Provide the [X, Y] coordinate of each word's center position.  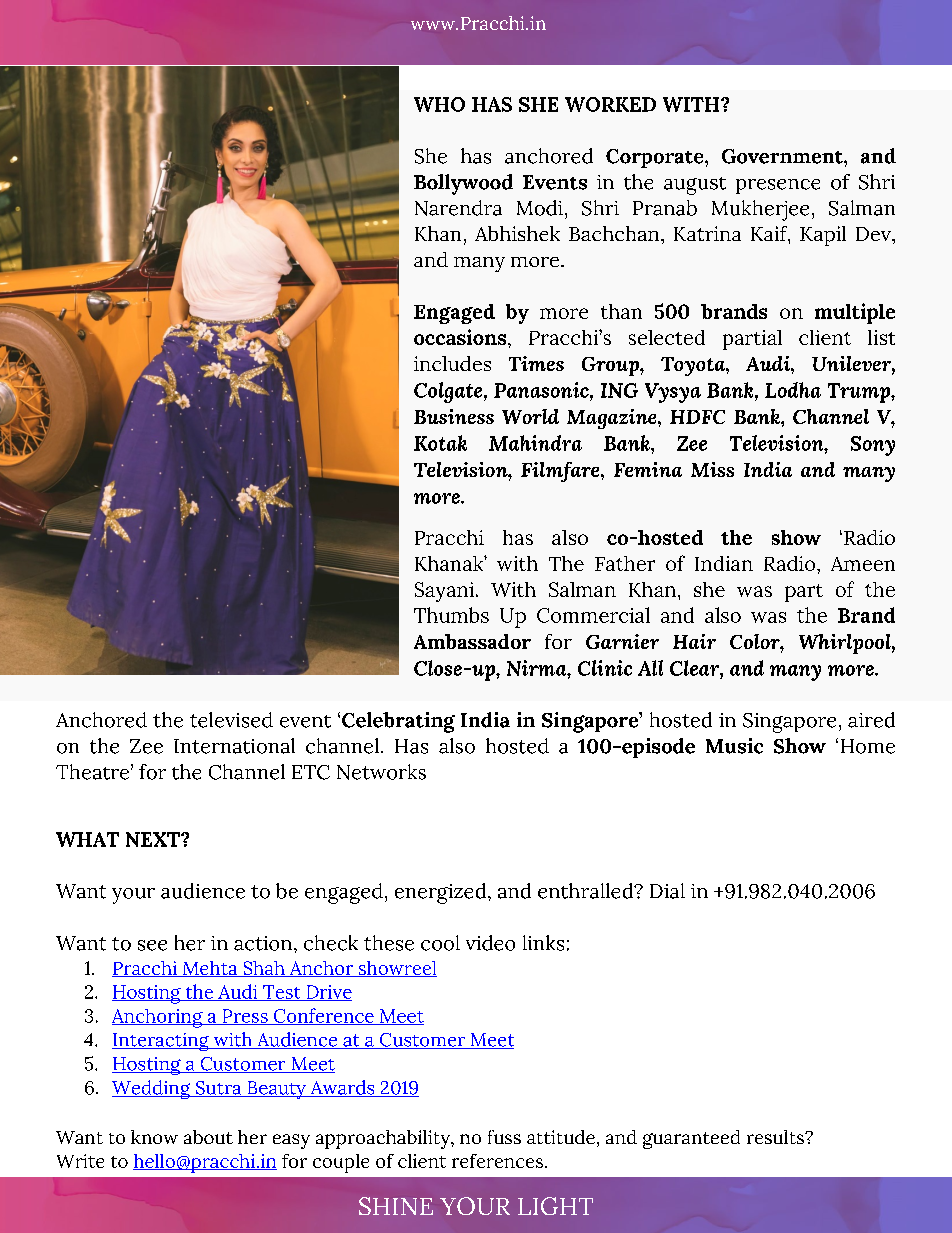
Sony [873, 446]
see [152, 945]
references [499, 1161]
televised [231, 720]
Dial [667, 891]
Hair [694, 641]
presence [778, 186]
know [154, 1137]
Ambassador [472, 641]
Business [454, 416]
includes [452, 363]
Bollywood [463, 184]
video [490, 943]
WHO [439, 104]
